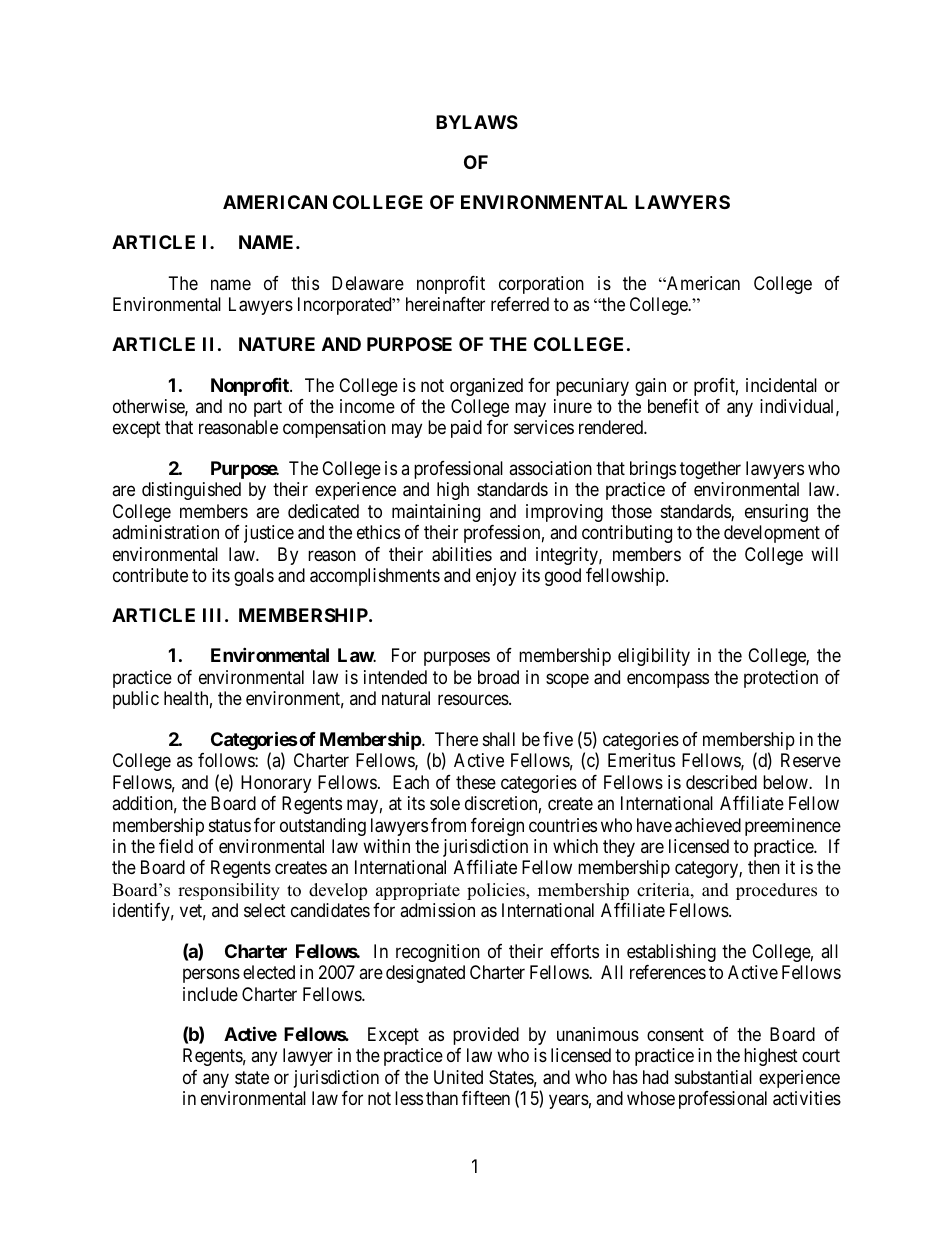 The image size is (952, 1233). Describe the element at coordinates (191, 491) in the screenshot. I see `distinguished` at that location.
